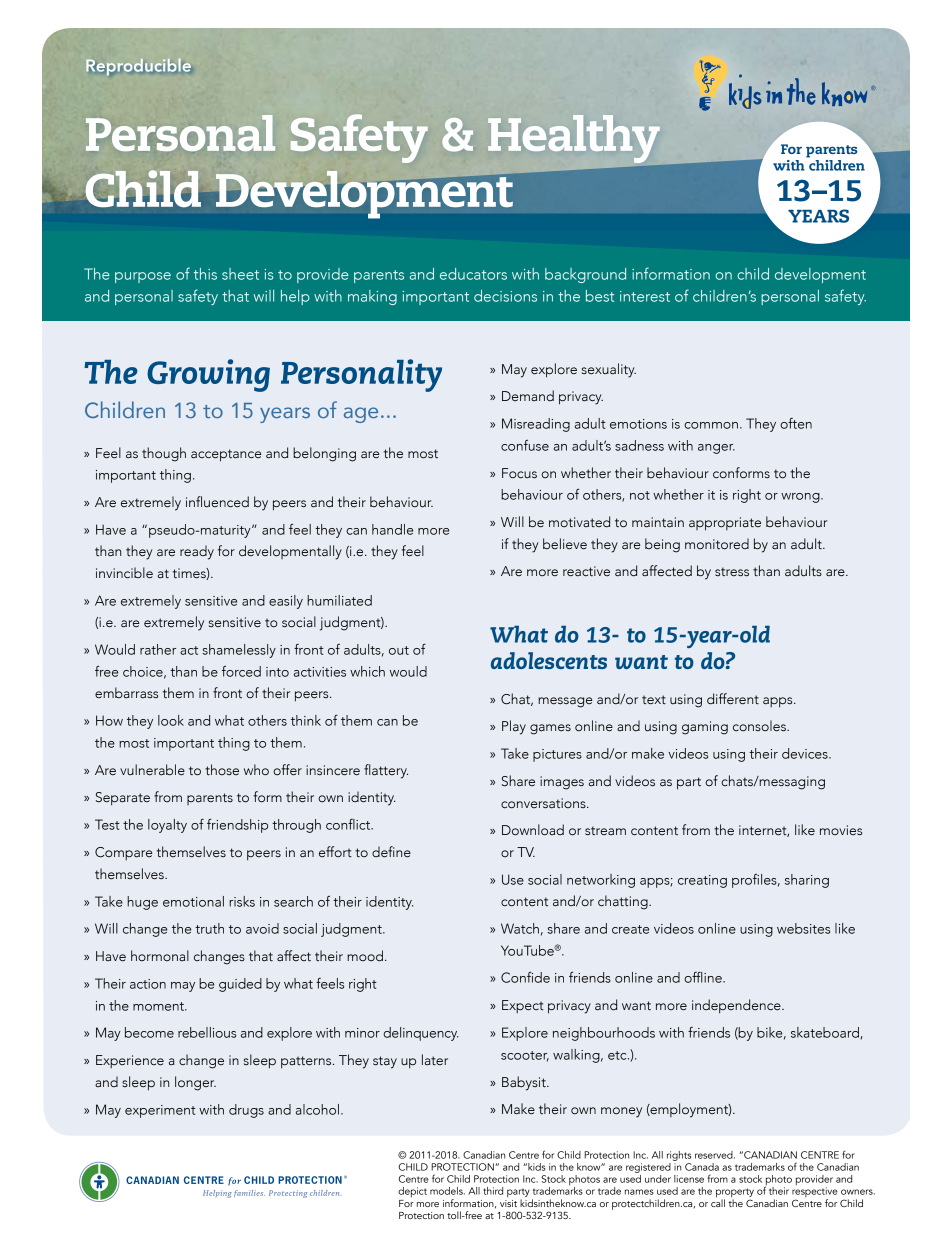 This screenshot has width=952, height=1233. I want to click on Reproducible, so click(138, 67).
